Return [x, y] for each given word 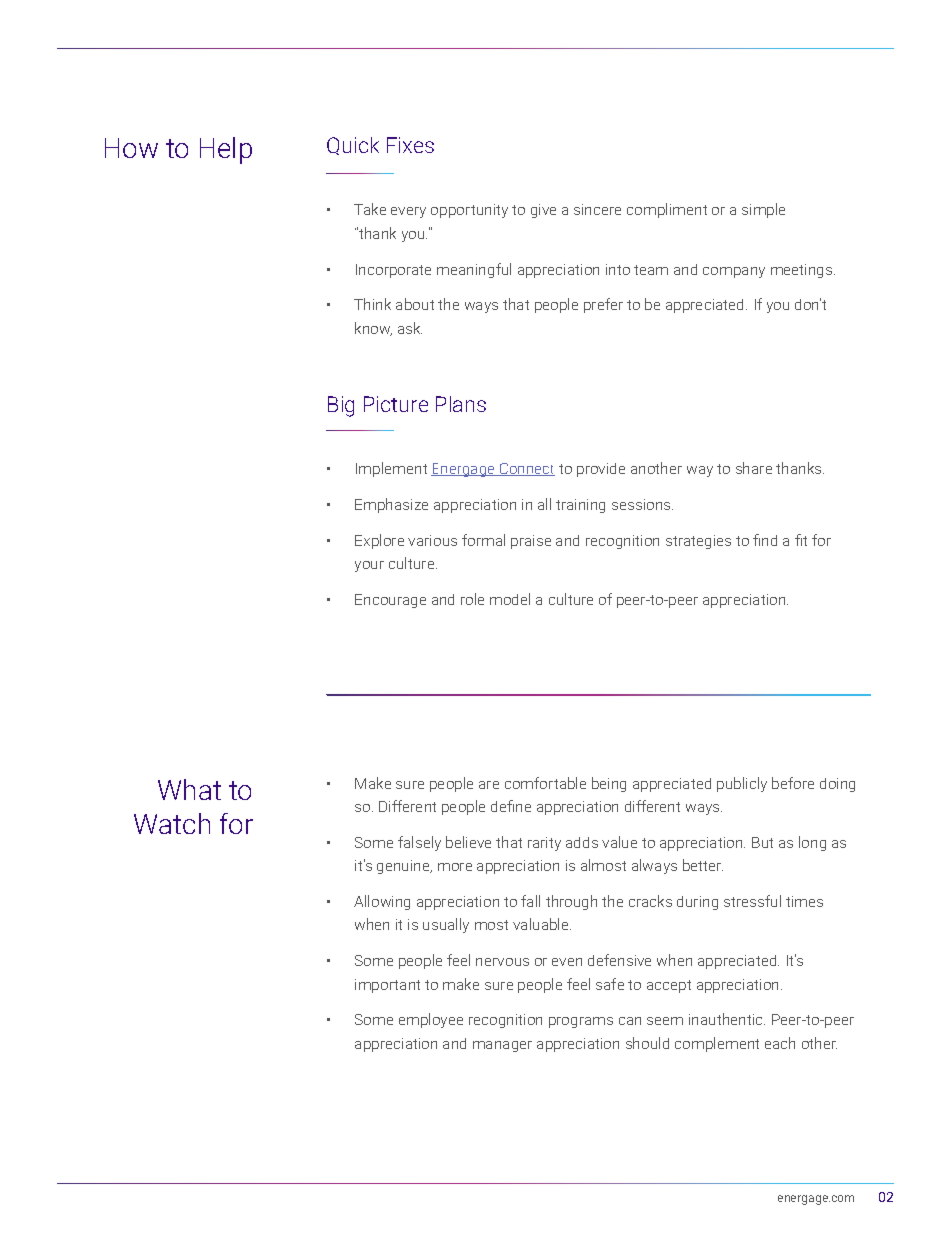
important [387, 986]
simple [763, 210]
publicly [742, 784]
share [754, 468]
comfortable [545, 783]
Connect [526, 469]
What [189, 789]
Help [226, 150]
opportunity [469, 211]
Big [341, 406]
